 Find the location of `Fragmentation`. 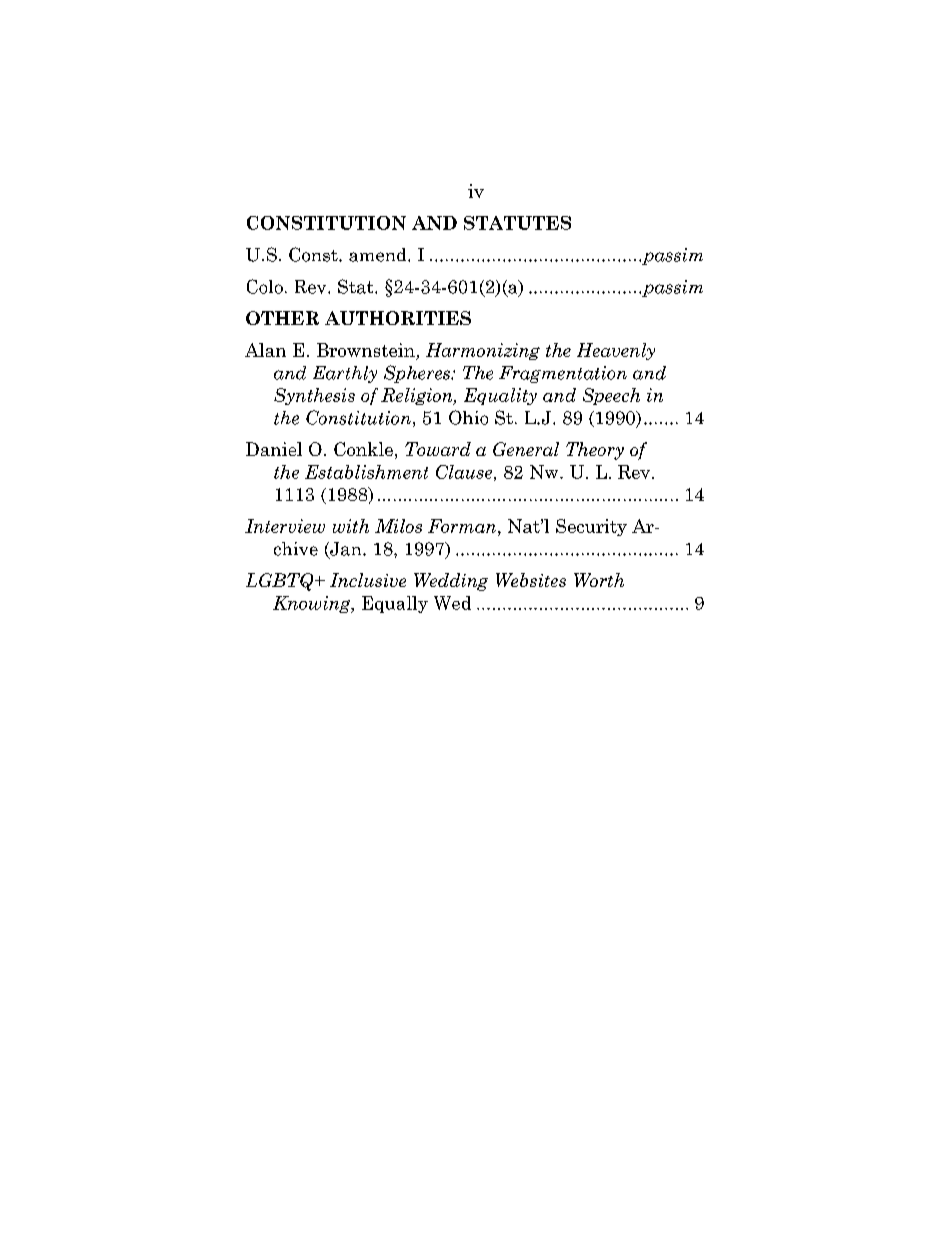

Fragmentation is located at coordinates (563, 374).
